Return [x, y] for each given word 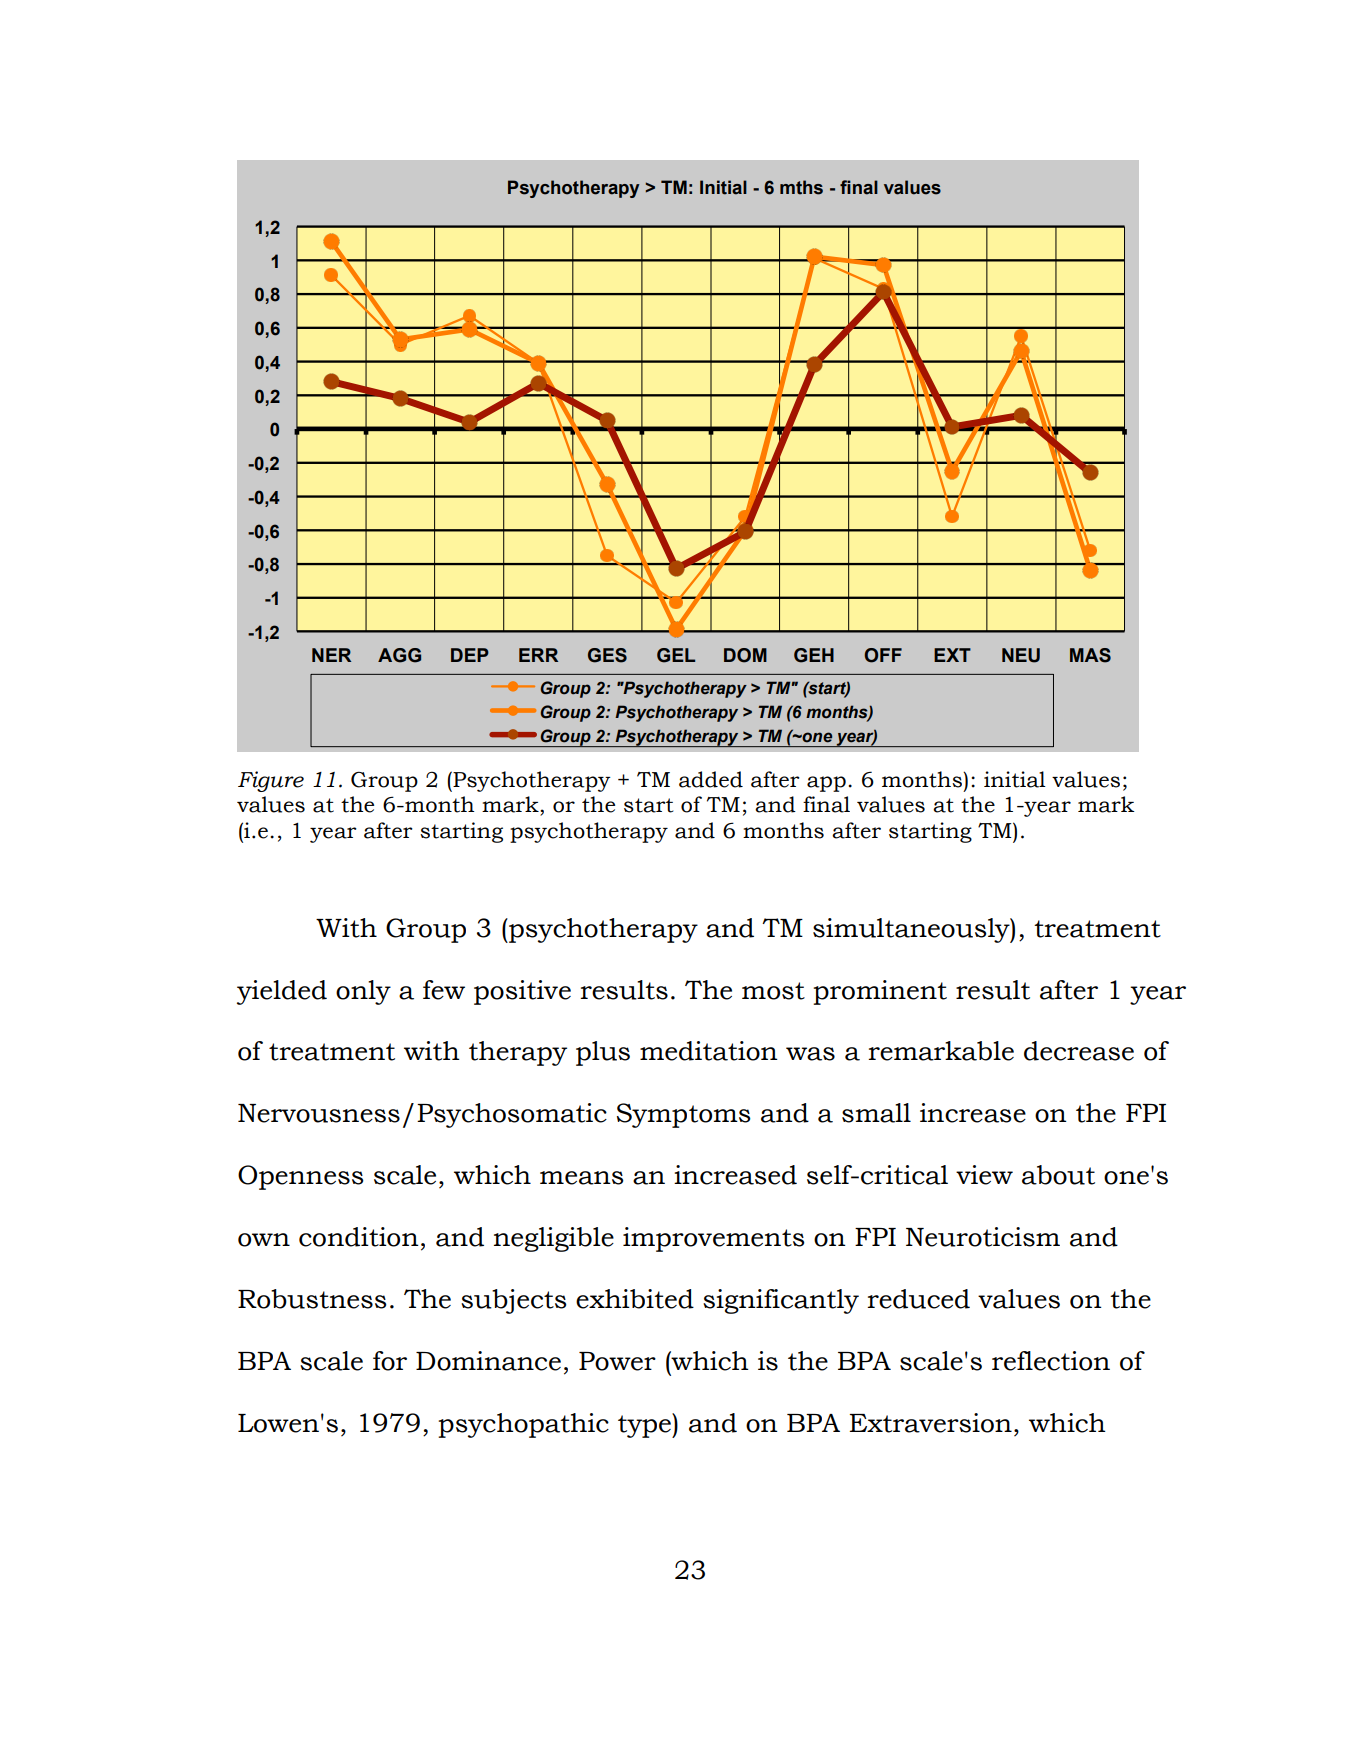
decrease [1079, 1051]
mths [801, 187]
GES [607, 655]
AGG [399, 655]
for [390, 1361]
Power [617, 1361]
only [363, 992]
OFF [883, 655]
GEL [676, 655]
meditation [709, 1051]
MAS [1090, 655]
